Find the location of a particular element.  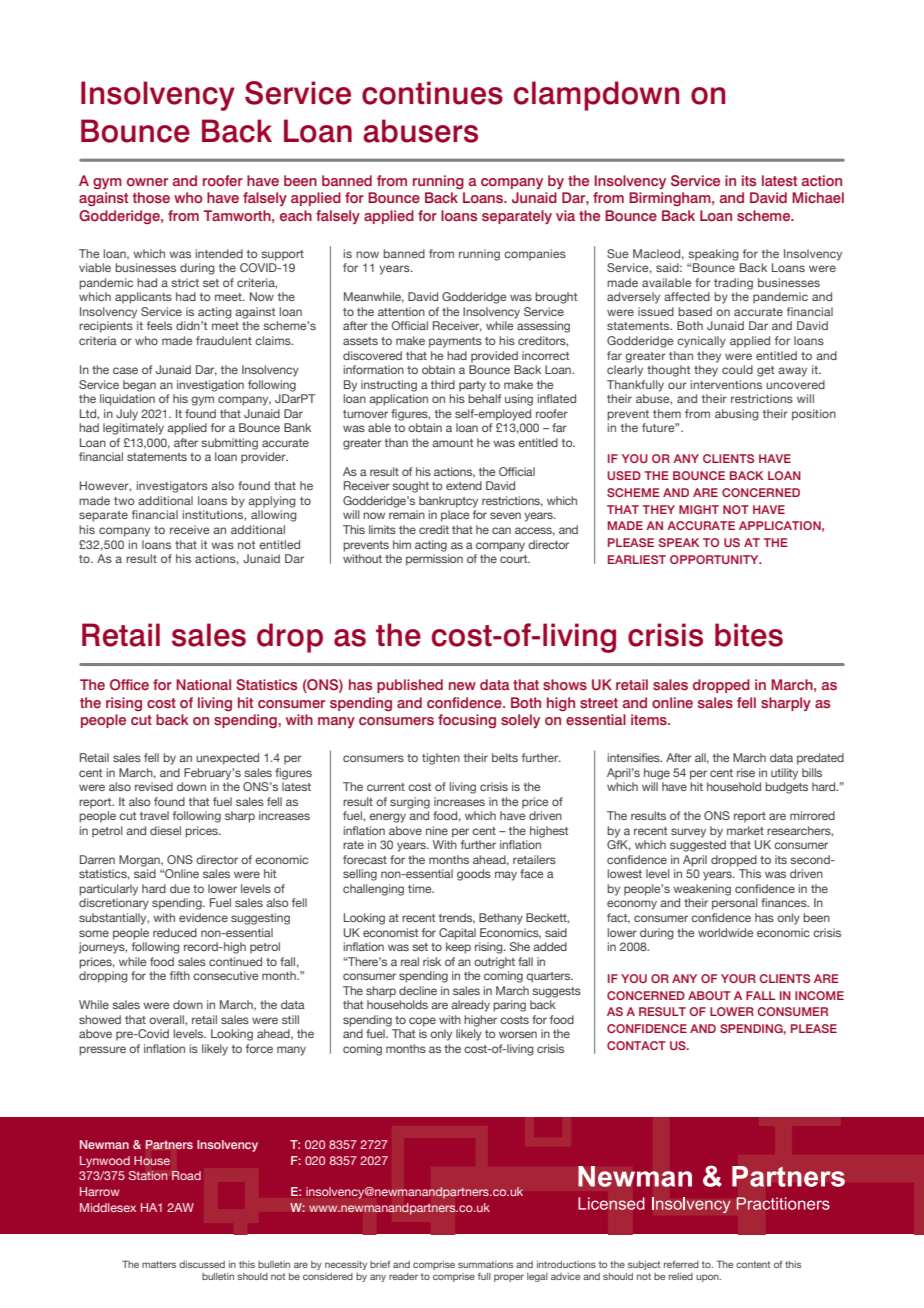

behalf is located at coordinates (484, 398).
